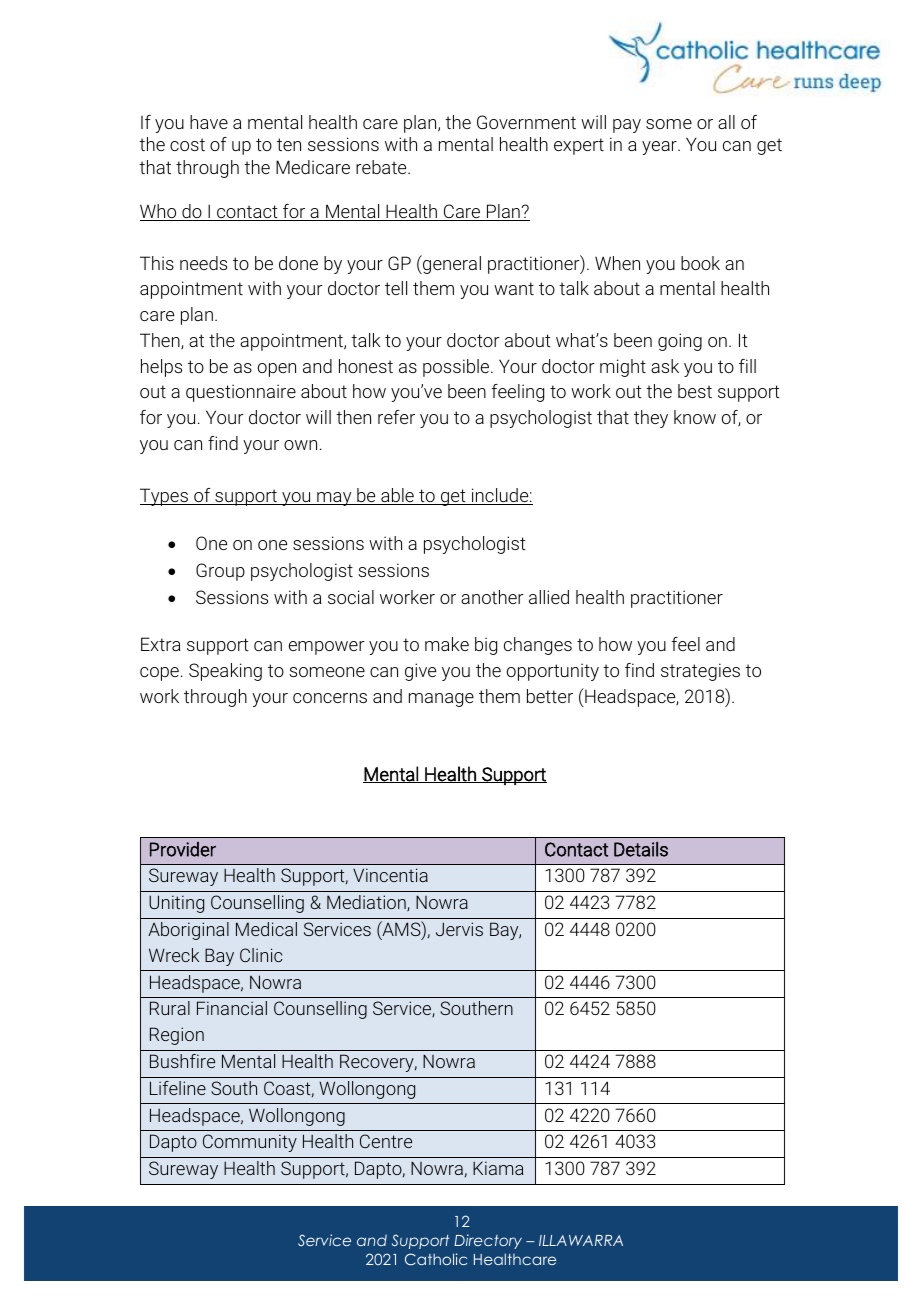  Describe the element at coordinates (261, 955) in the screenshot. I see `Clinic` at that location.
